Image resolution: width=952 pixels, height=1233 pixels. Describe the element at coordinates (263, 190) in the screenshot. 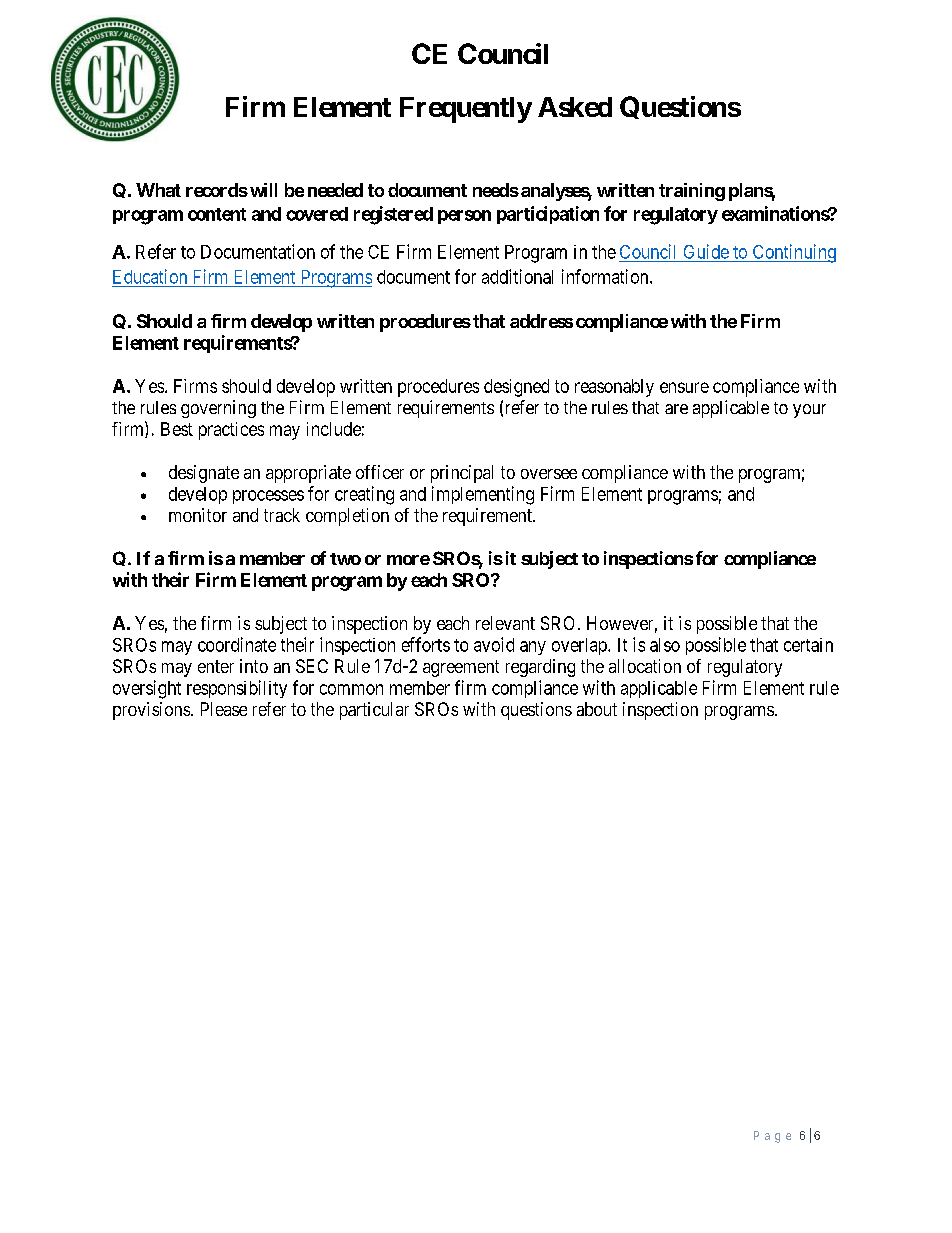

I see `will` at that location.
